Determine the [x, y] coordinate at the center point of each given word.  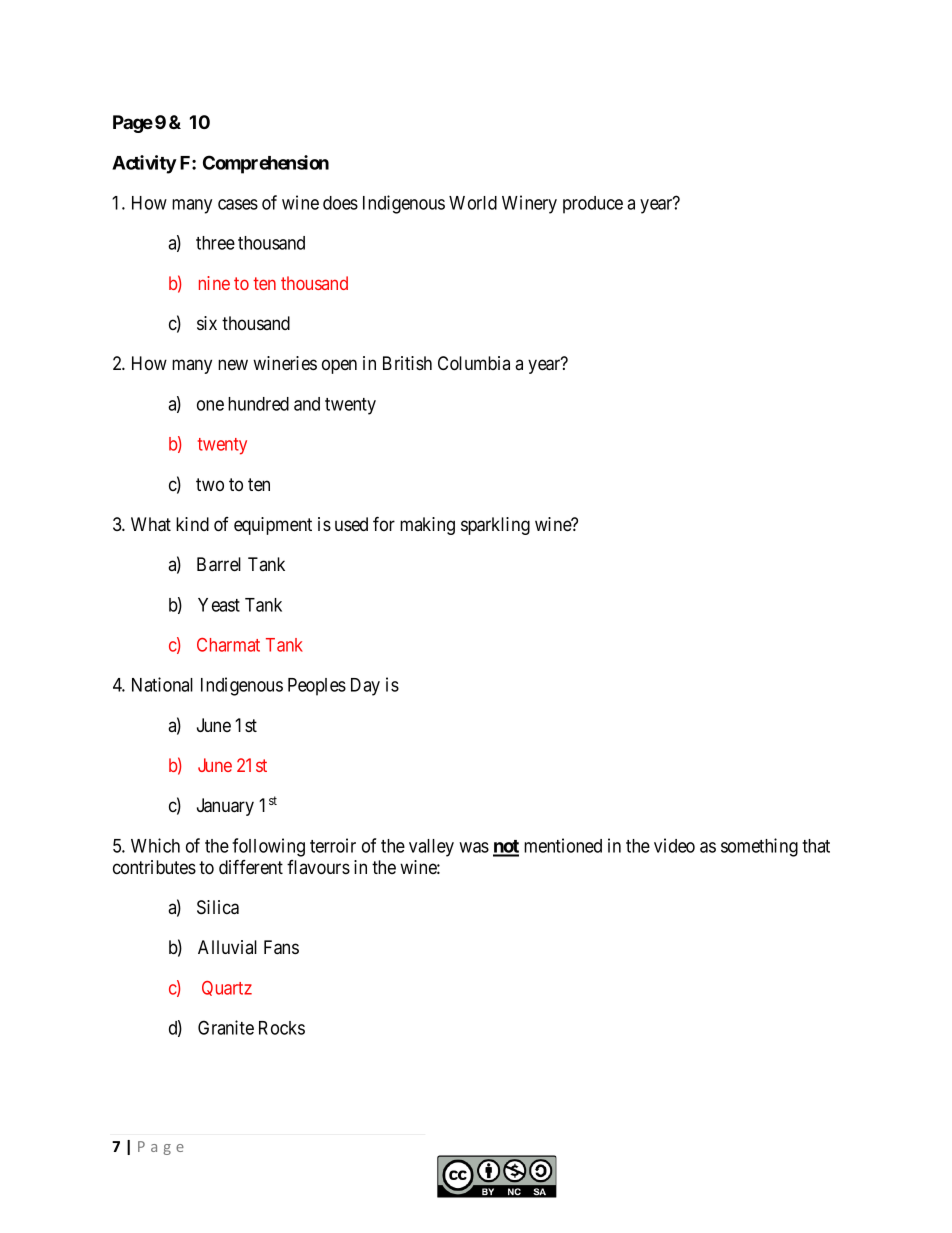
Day [365, 687]
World [473, 203]
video [674, 845]
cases [238, 204]
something [759, 847]
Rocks [282, 1028]
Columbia [474, 363]
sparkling [495, 526]
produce [593, 205]
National [162, 684]
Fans [281, 947]
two [210, 484]
